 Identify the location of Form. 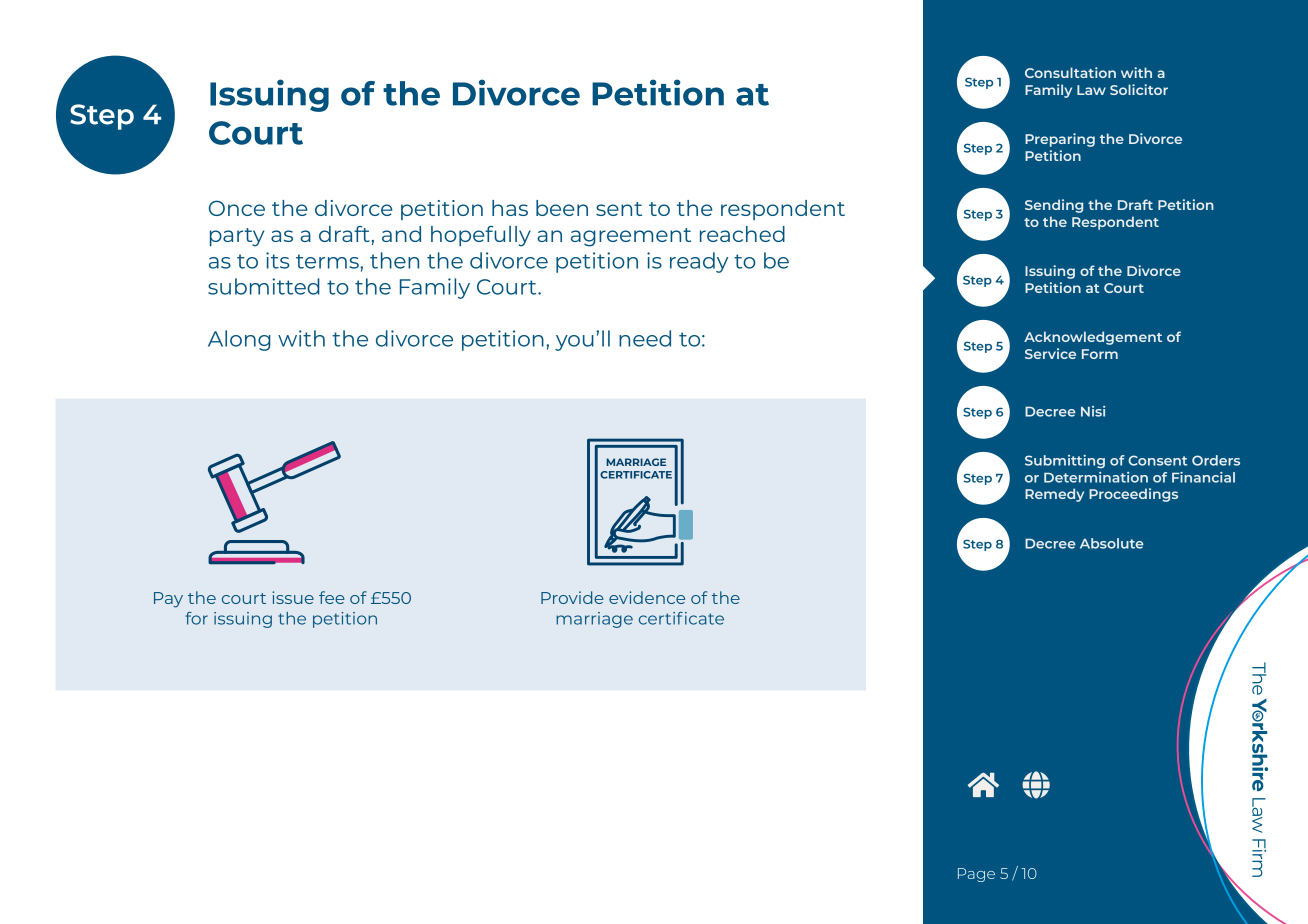
(1100, 354).
